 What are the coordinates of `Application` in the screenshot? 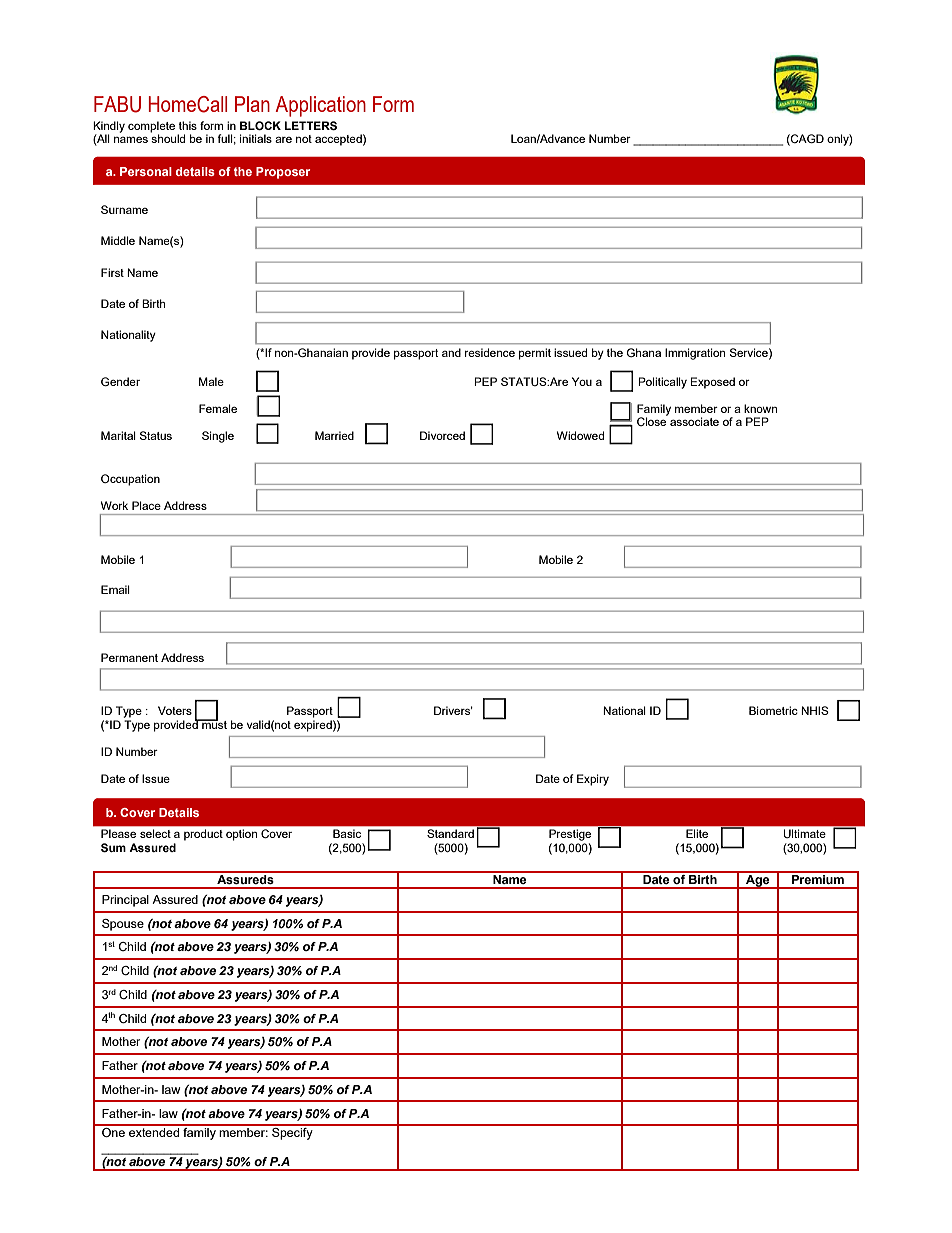 It's located at (320, 106).
